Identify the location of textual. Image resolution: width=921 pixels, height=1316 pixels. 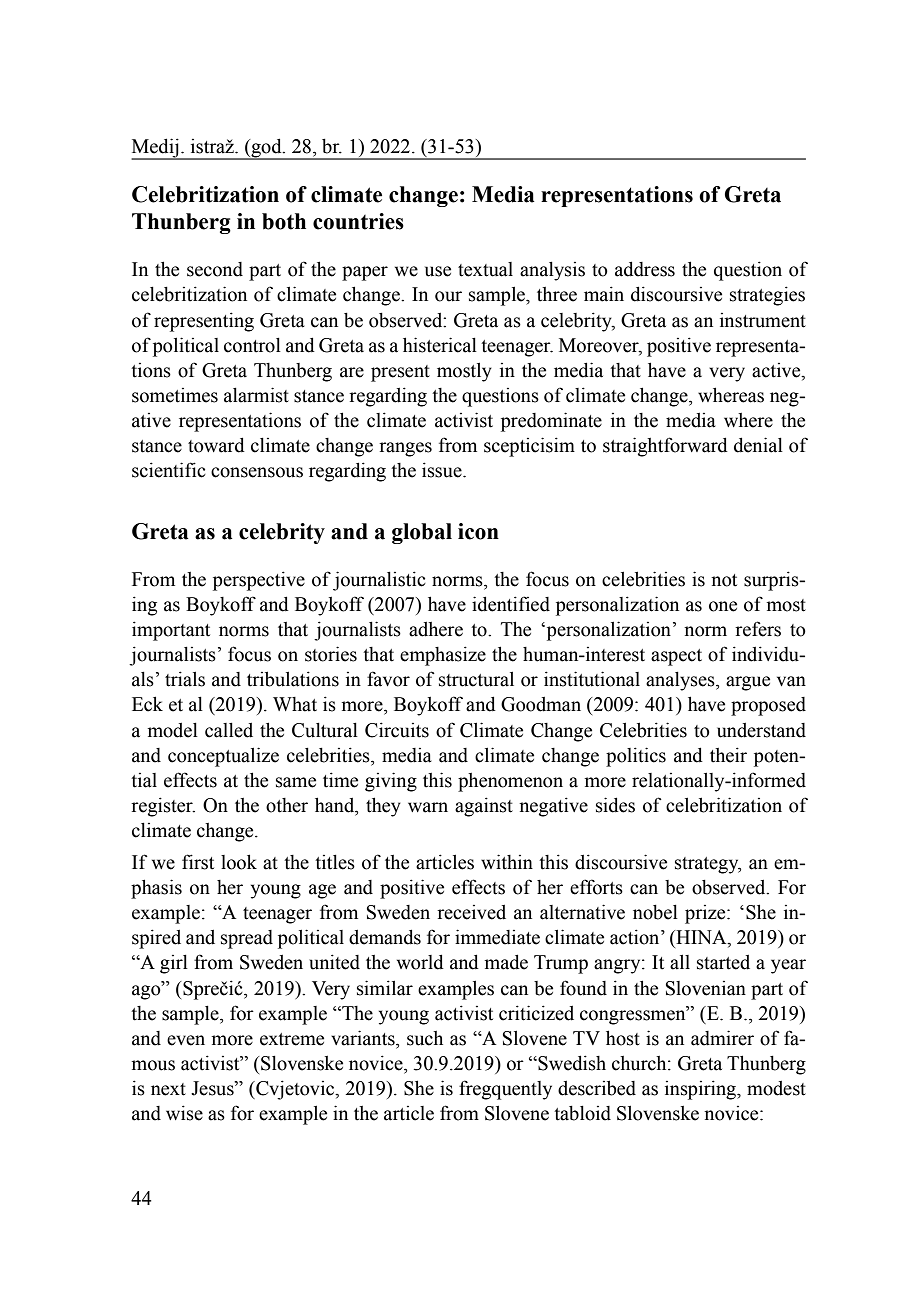
(485, 269).
